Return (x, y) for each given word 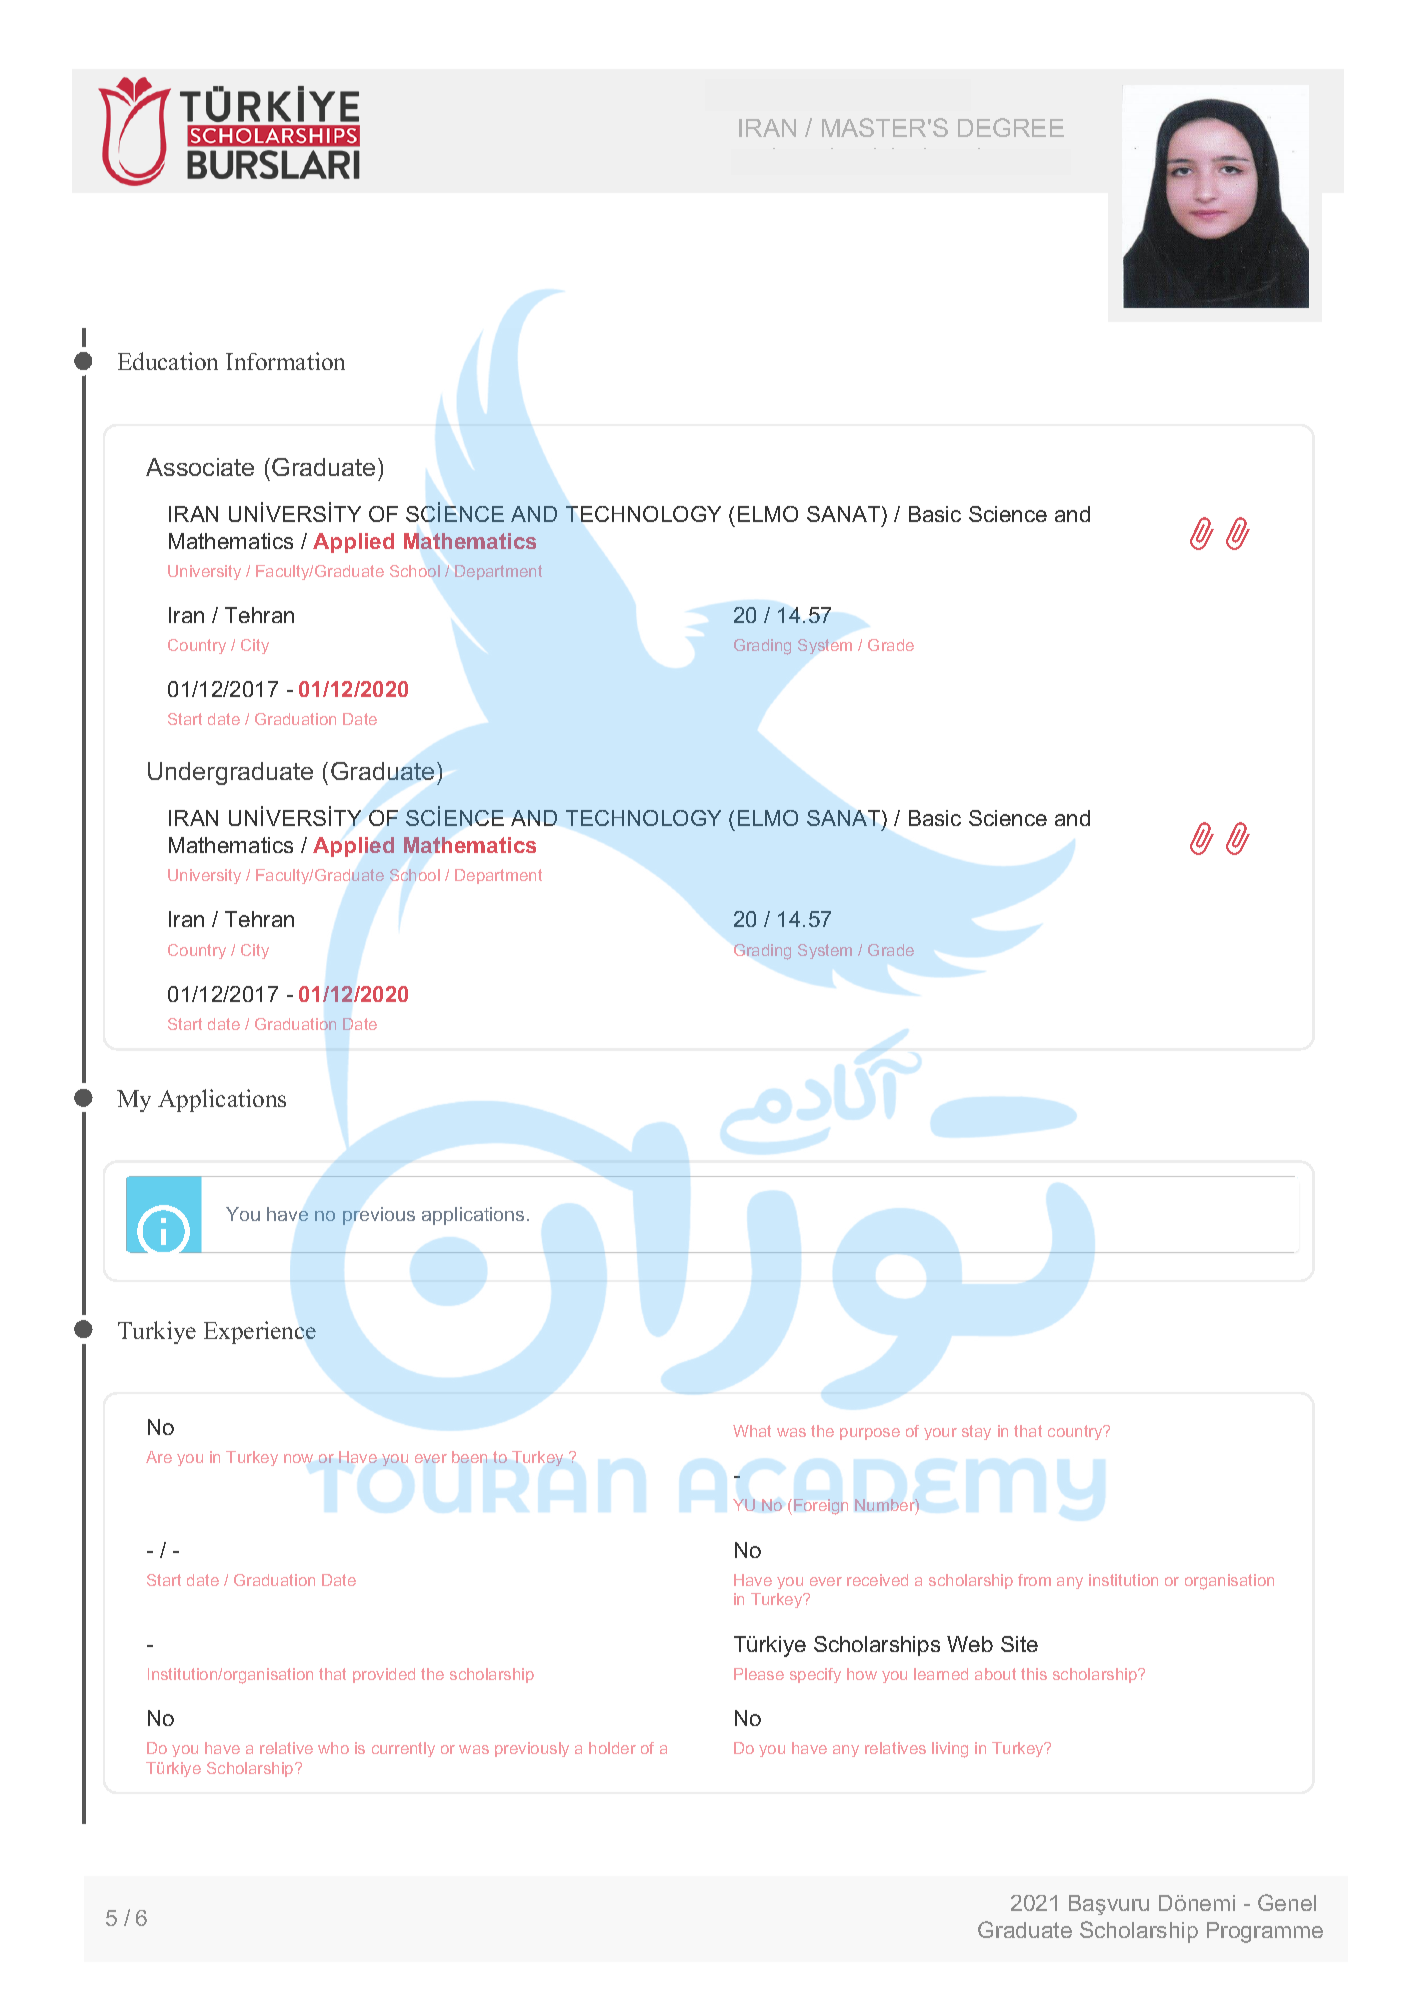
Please (759, 1674)
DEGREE (1011, 127)
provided (384, 1675)
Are (159, 1457)
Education (168, 361)
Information (285, 361)
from (1034, 1580)
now (298, 1458)
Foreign (821, 1507)
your (940, 1434)
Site (1019, 1644)
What (752, 1431)
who (333, 1748)
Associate (200, 467)
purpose (870, 1434)
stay (976, 1432)
